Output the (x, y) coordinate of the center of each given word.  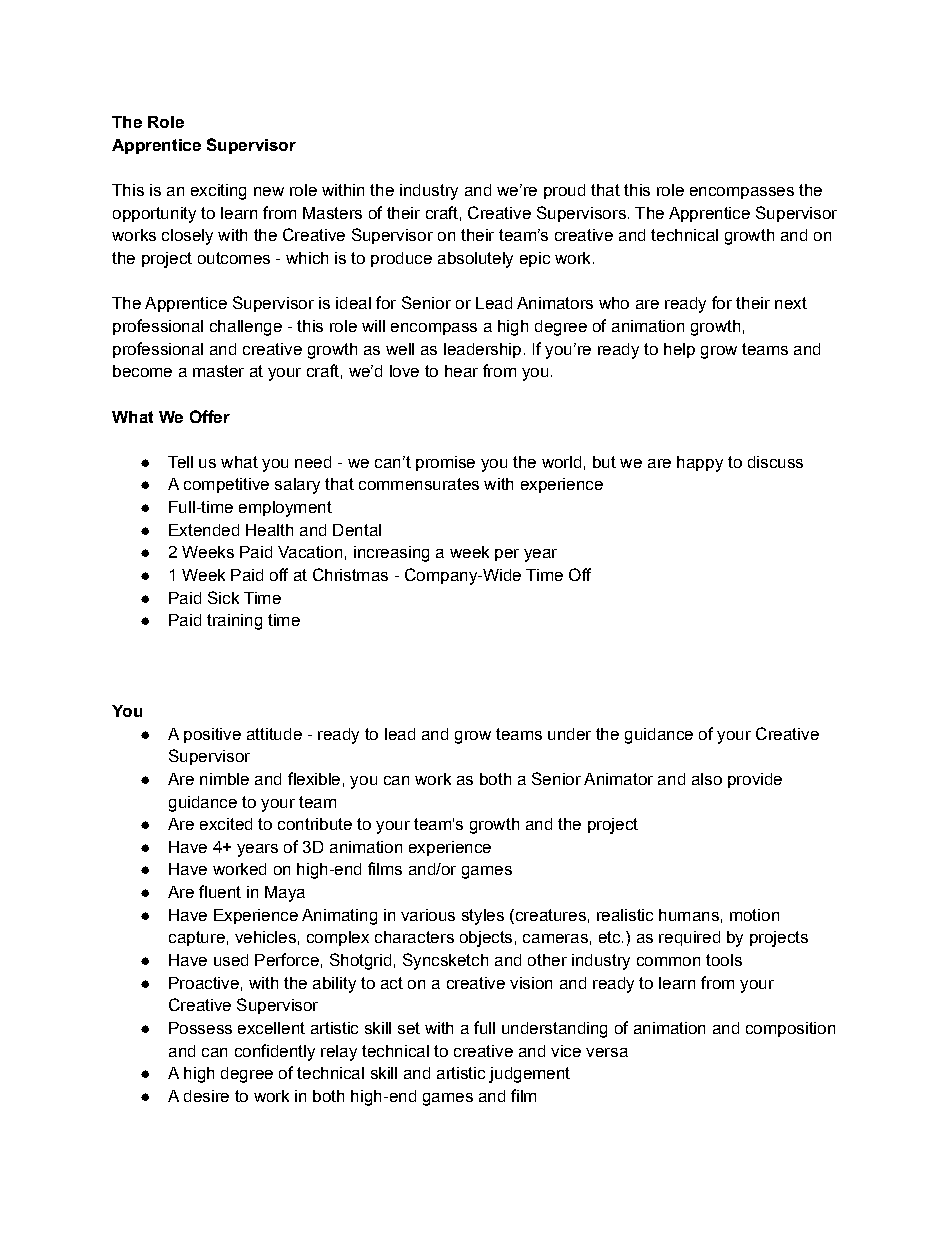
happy (700, 464)
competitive (226, 485)
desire (206, 1096)
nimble (224, 779)
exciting (218, 192)
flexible (314, 778)
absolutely (475, 260)
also (707, 779)
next (791, 303)
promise (445, 463)
